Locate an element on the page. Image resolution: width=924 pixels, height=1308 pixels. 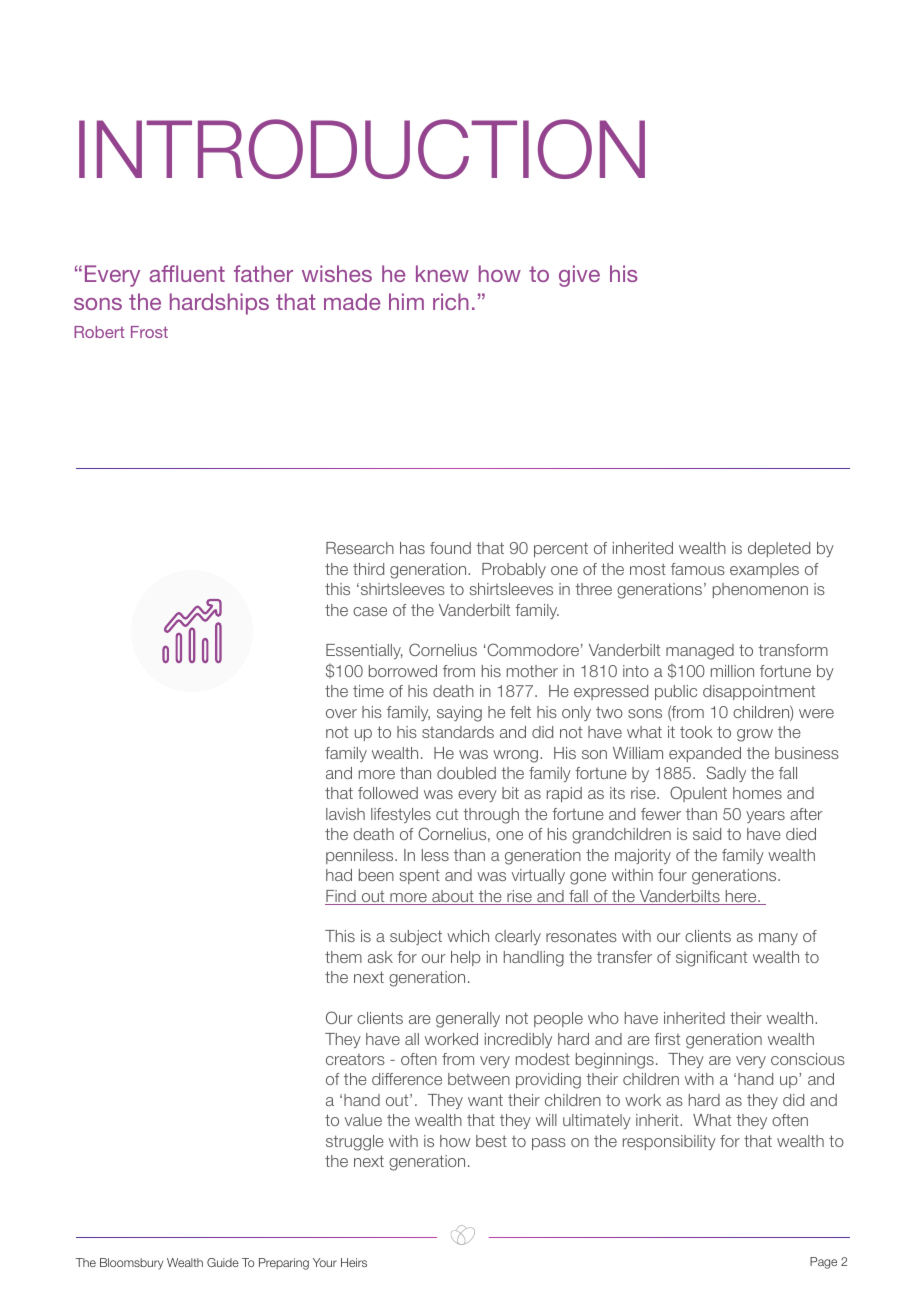
Page is located at coordinates (823, 1263).
